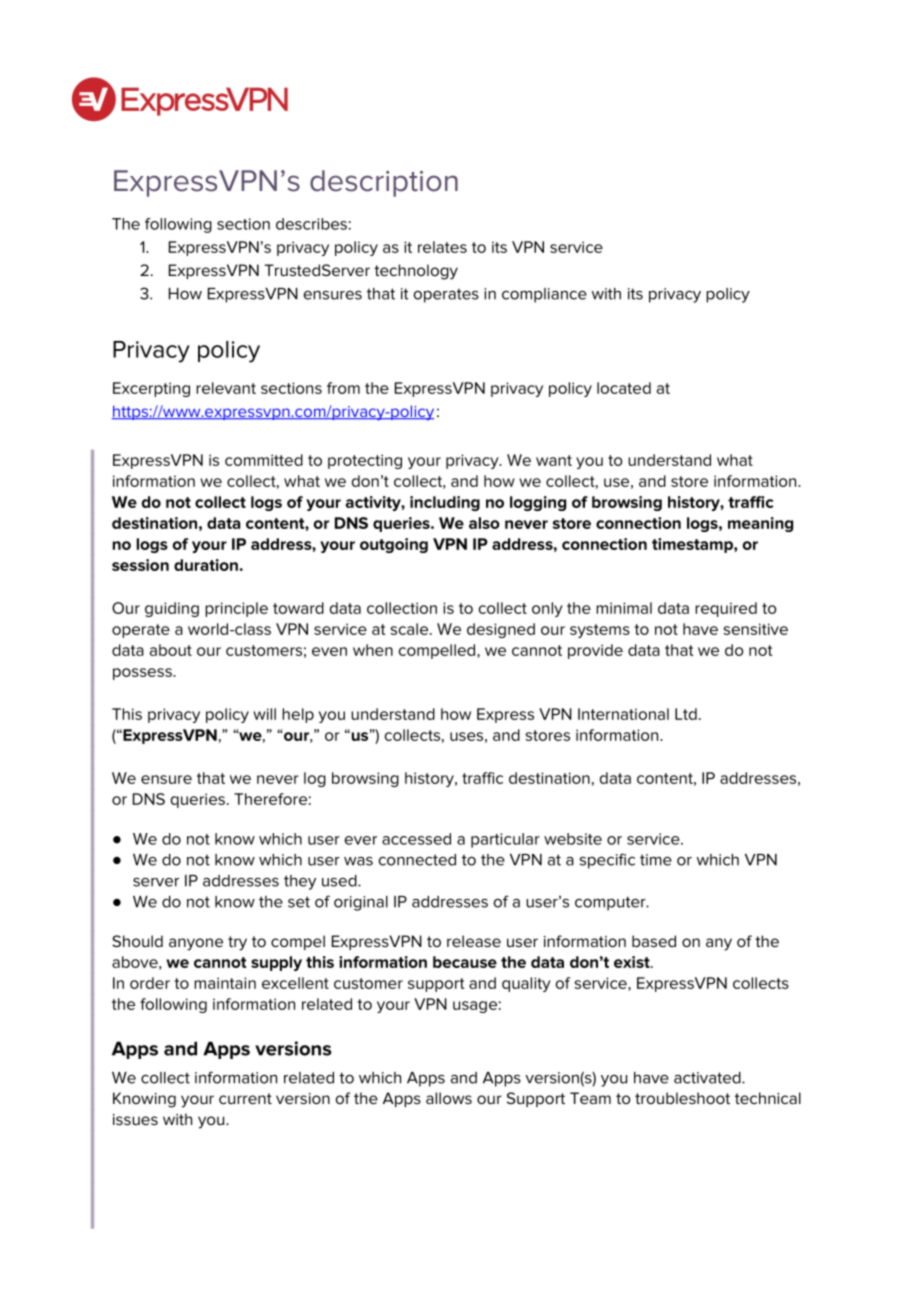 Image resolution: width=924 pixels, height=1308 pixels. Describe the element at coordinates (311, 224) in the page. I see `describes` at that location.
